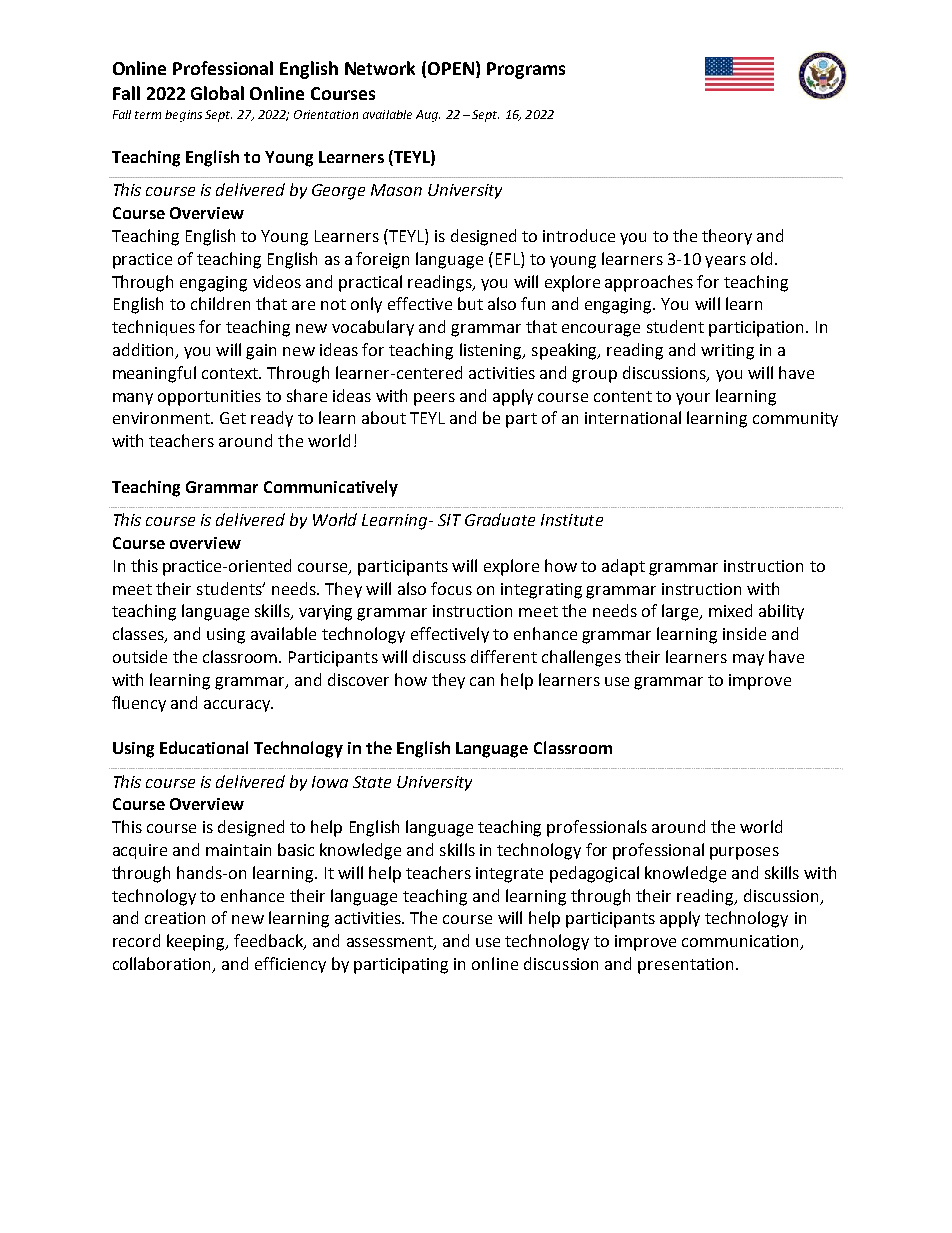  I want to click on OPEN, so click(451, 68).
